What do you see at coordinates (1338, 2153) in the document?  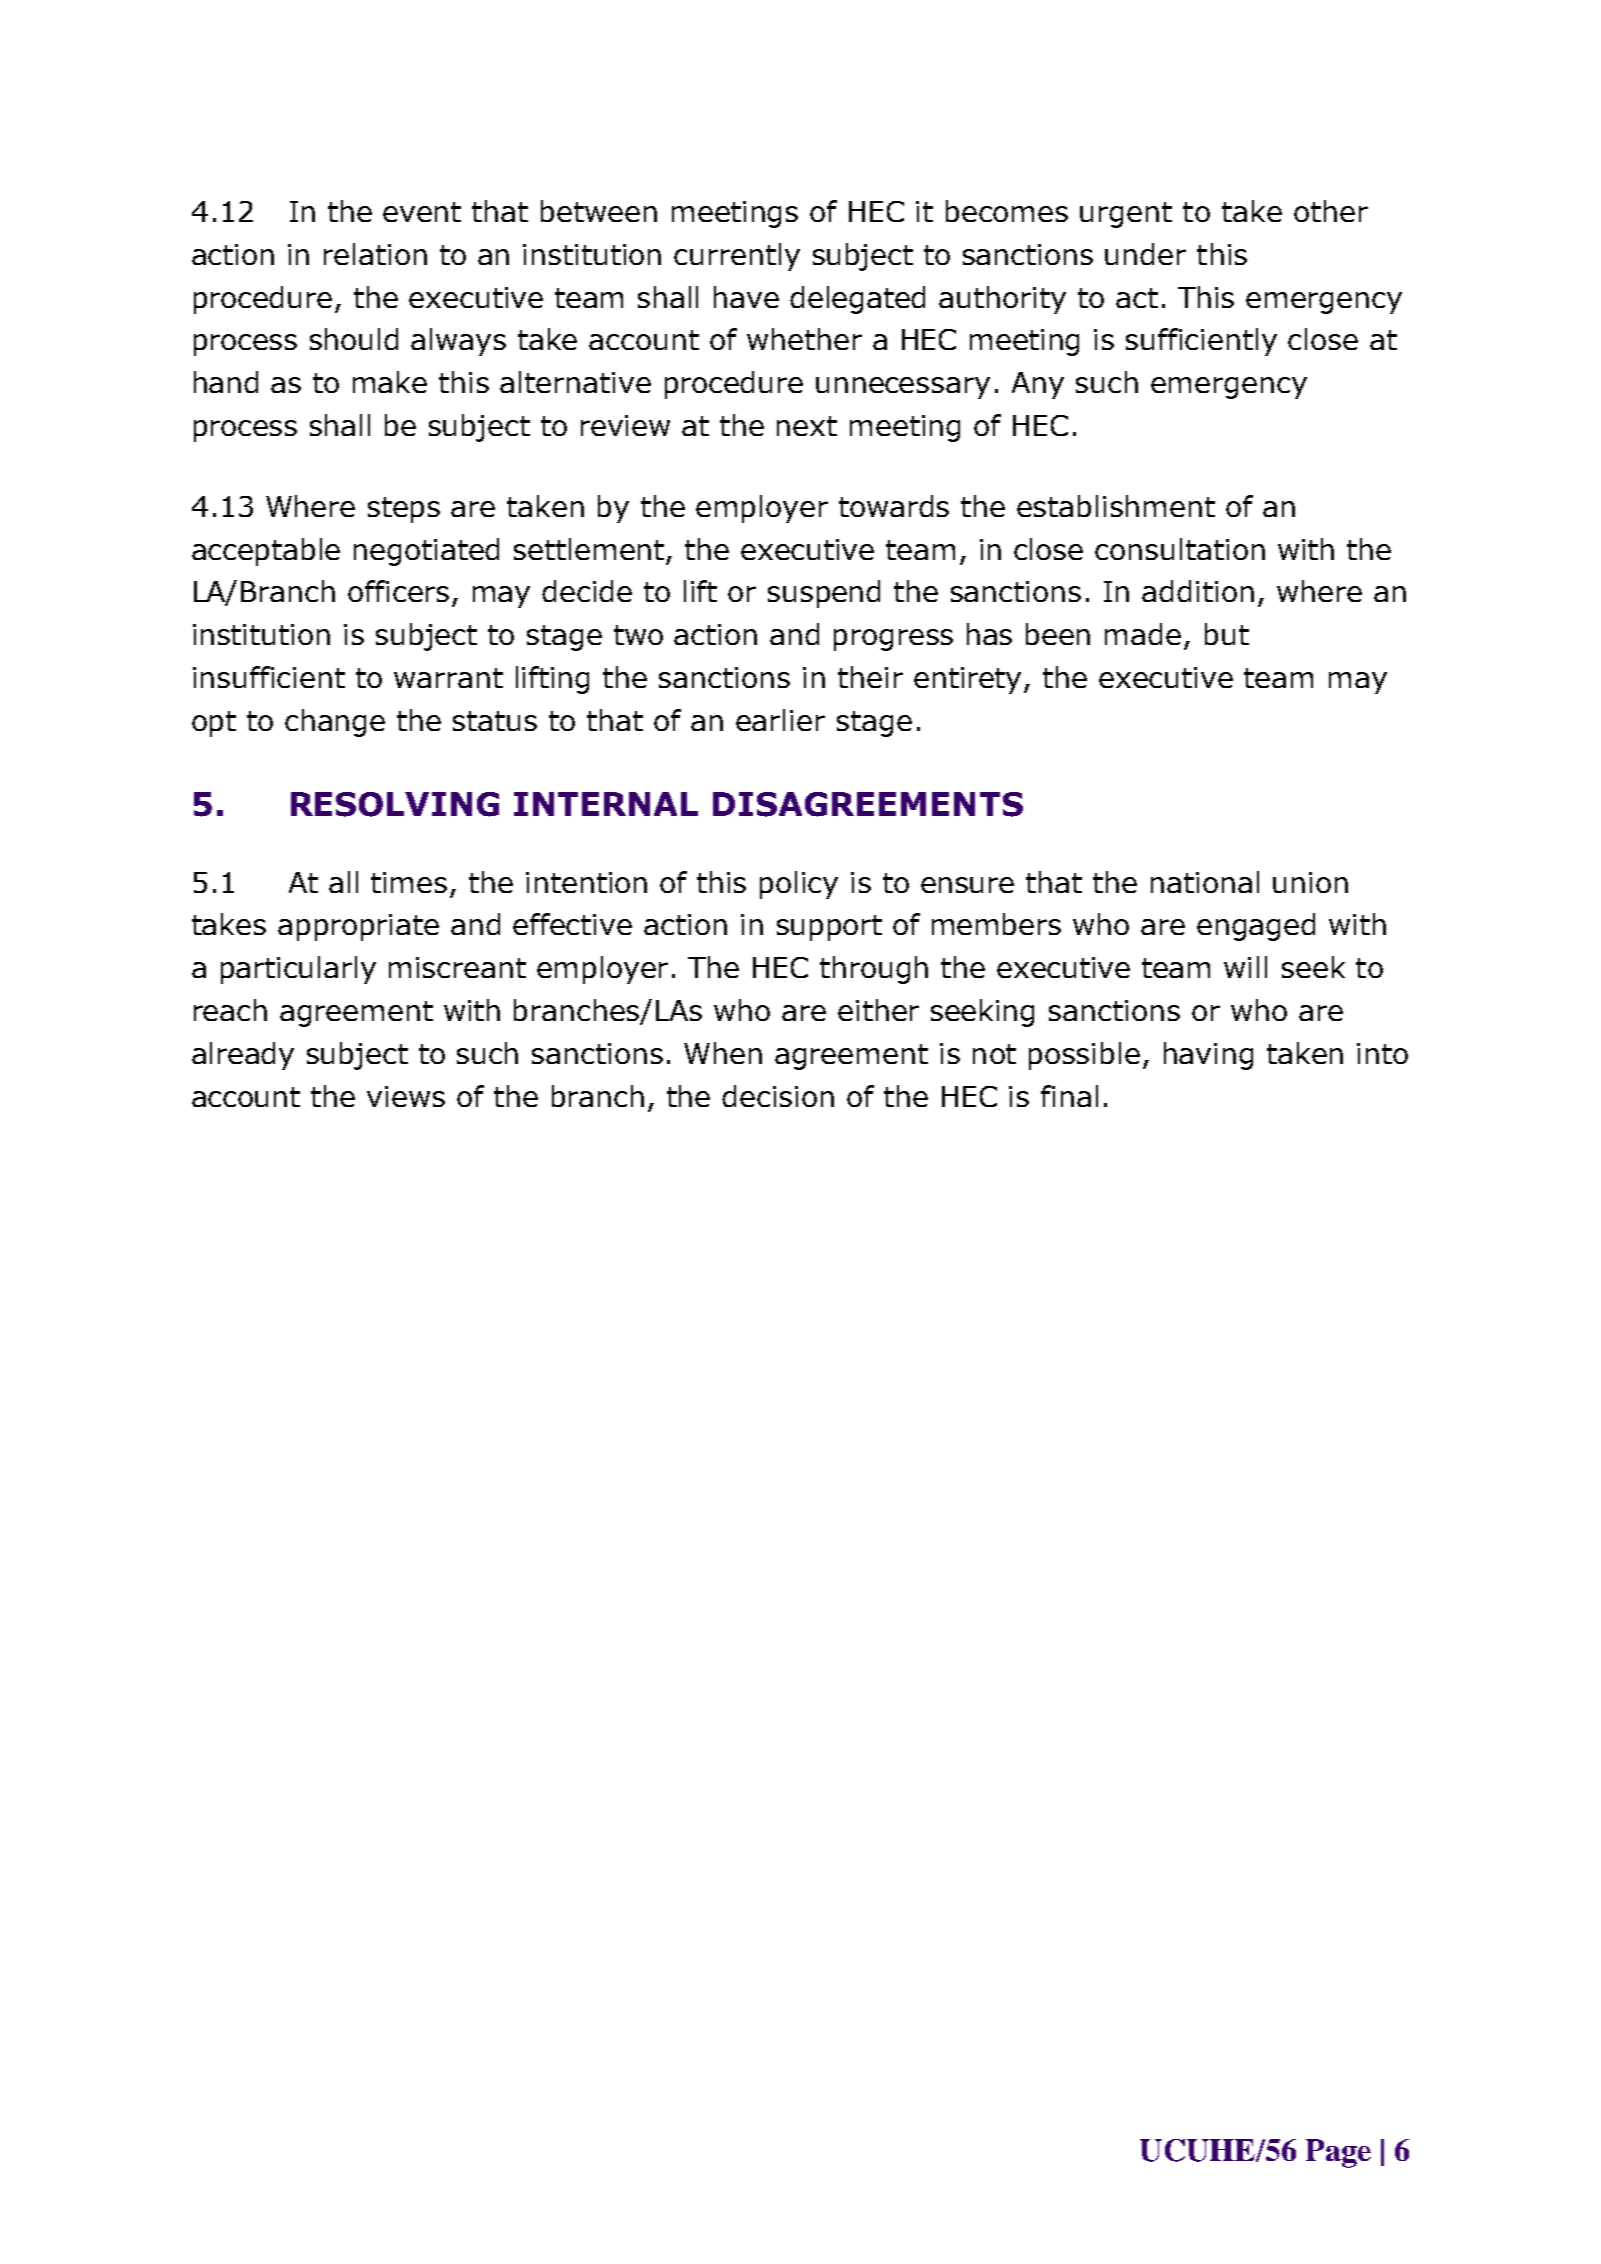 I see `Page` at bounding box center [1338, 2153].
